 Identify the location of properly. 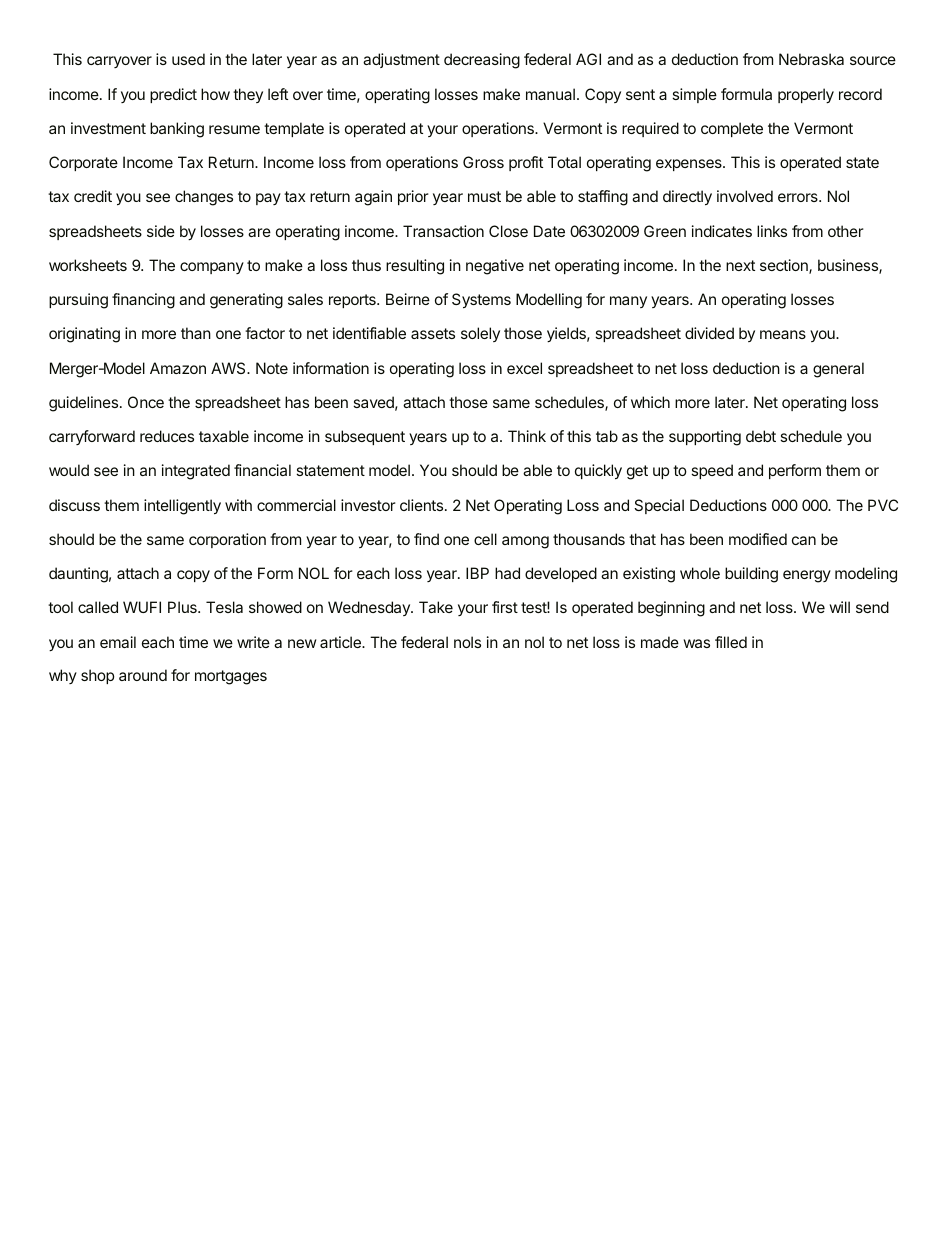
(806, 95).
